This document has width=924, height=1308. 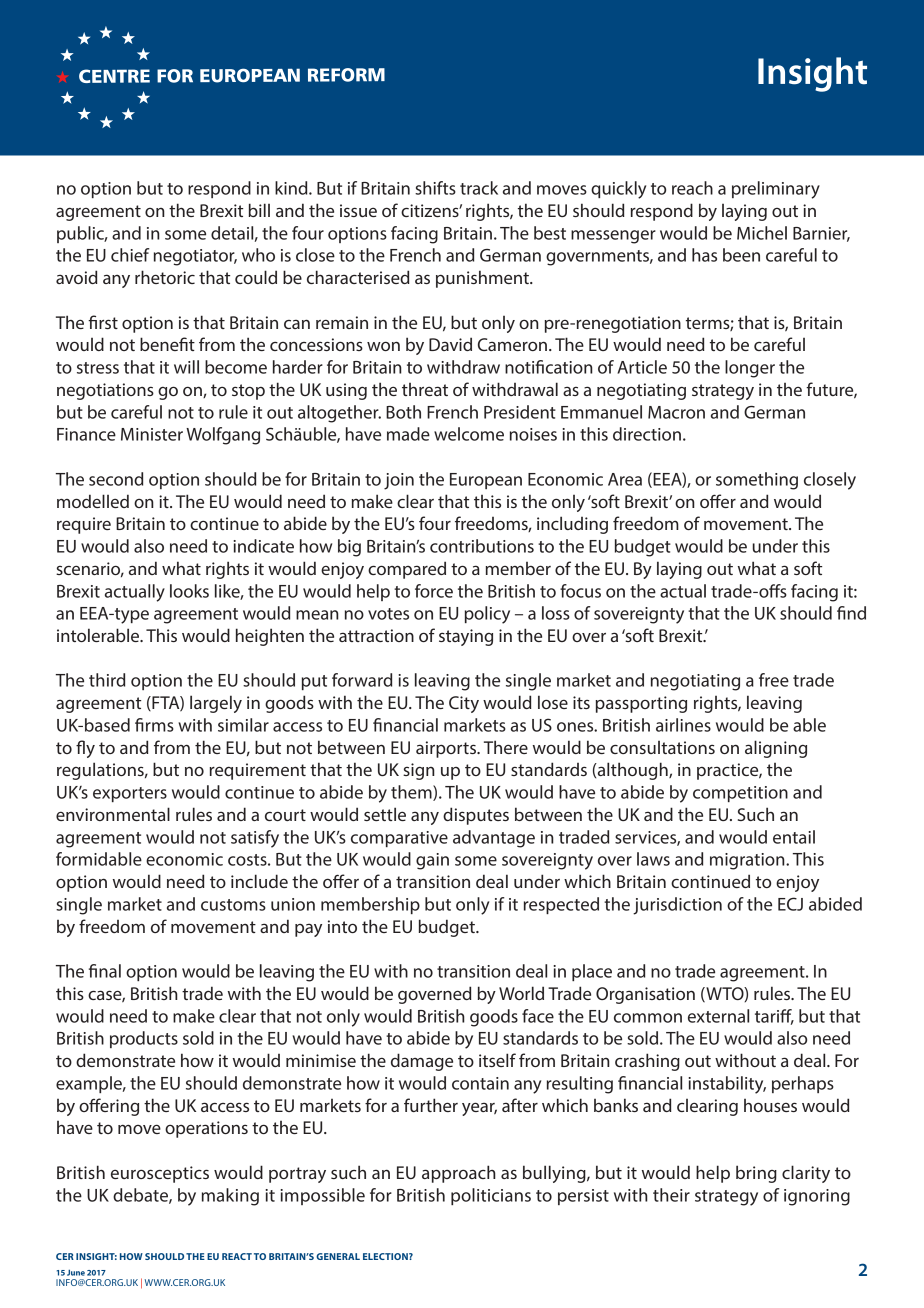 What do you see at coordinates (154, 725) in the document?
I see `firms` at bounding box center [154, 725].
